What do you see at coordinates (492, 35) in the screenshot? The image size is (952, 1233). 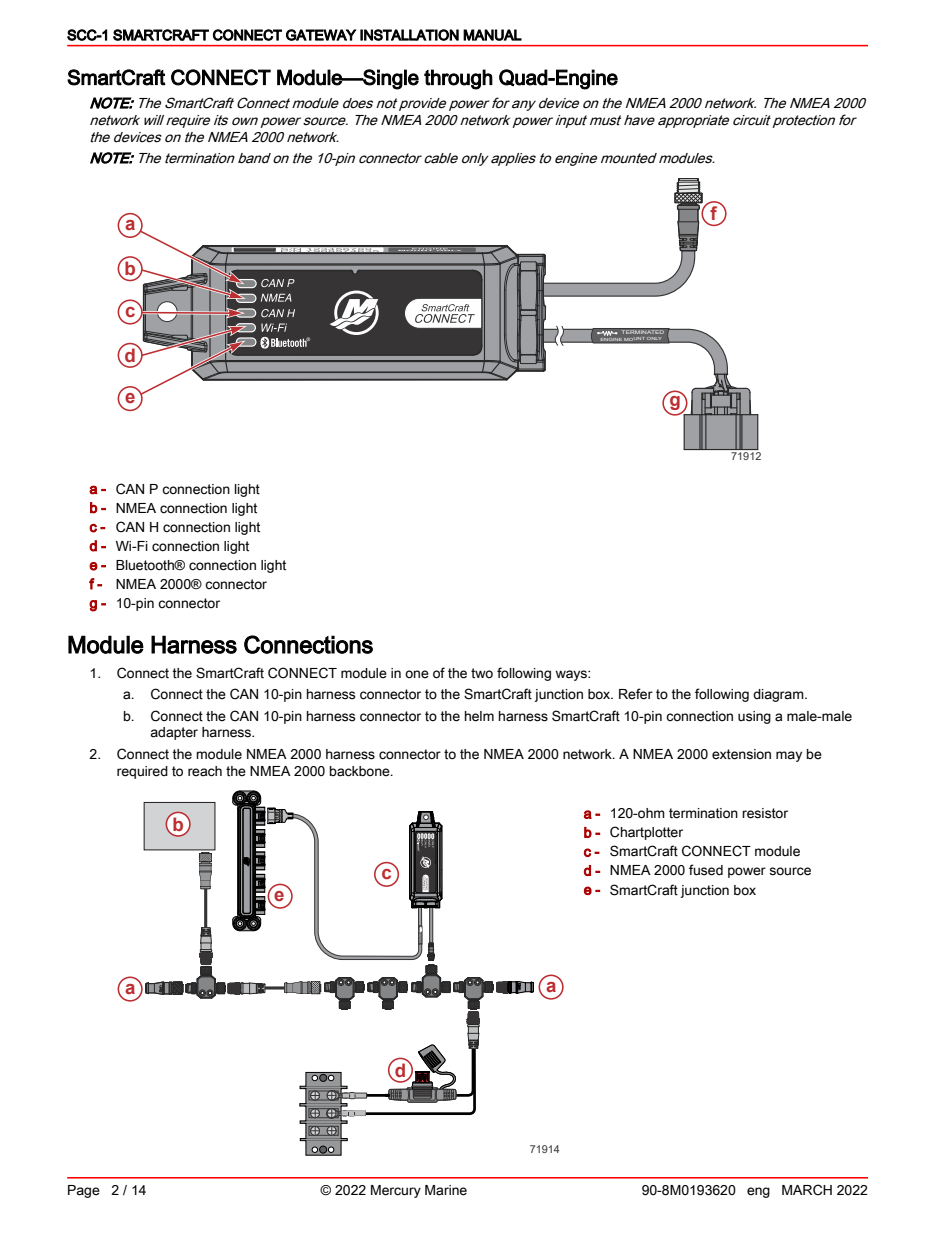 I see `MANUAL` at bounding box center [492, 35].
